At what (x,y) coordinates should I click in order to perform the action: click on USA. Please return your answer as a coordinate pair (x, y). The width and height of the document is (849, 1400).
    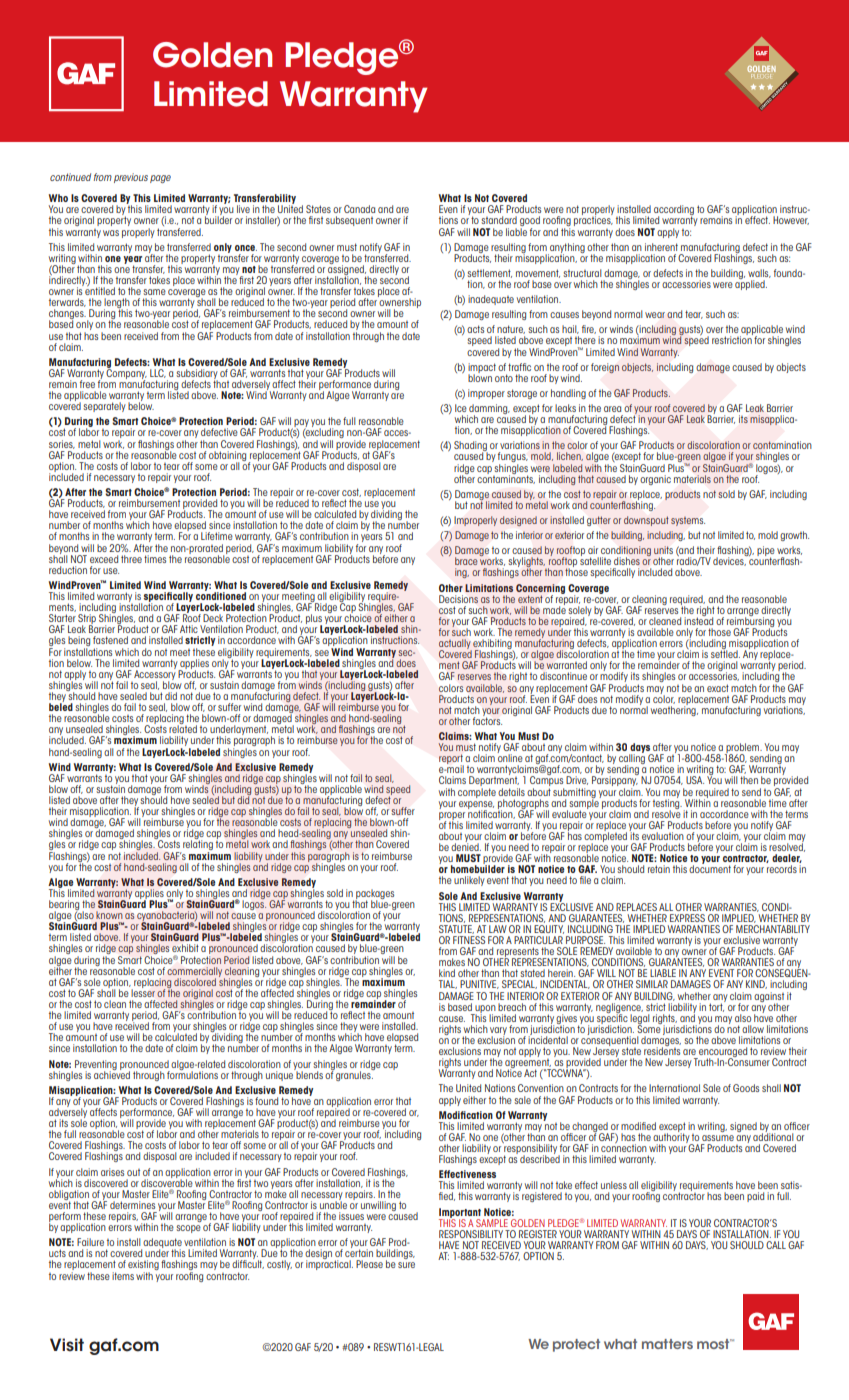
    Looking at the image, I should click on (695, 780).
